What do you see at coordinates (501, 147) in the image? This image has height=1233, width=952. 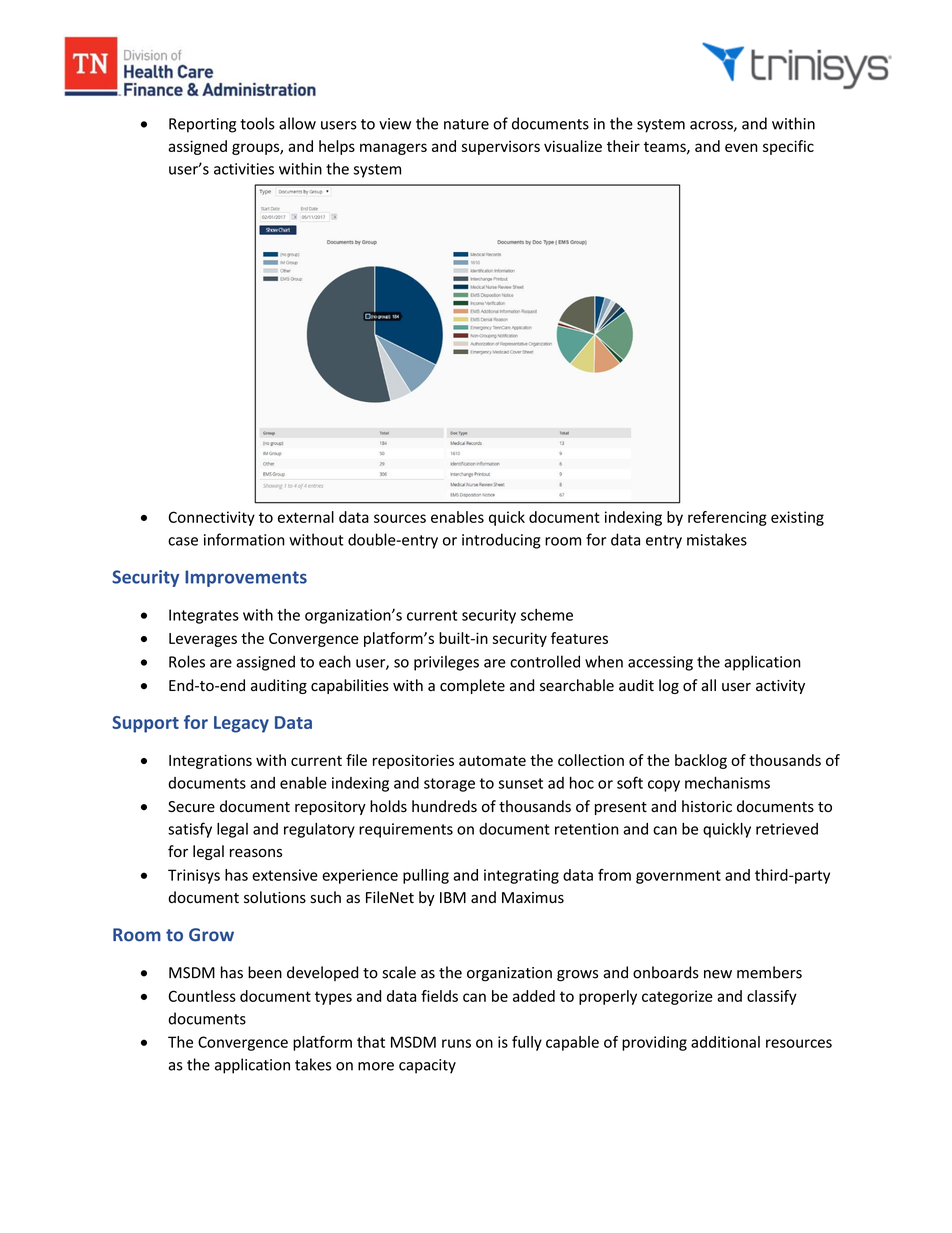 I see `supervisors` at bounding box center [501, 147].
